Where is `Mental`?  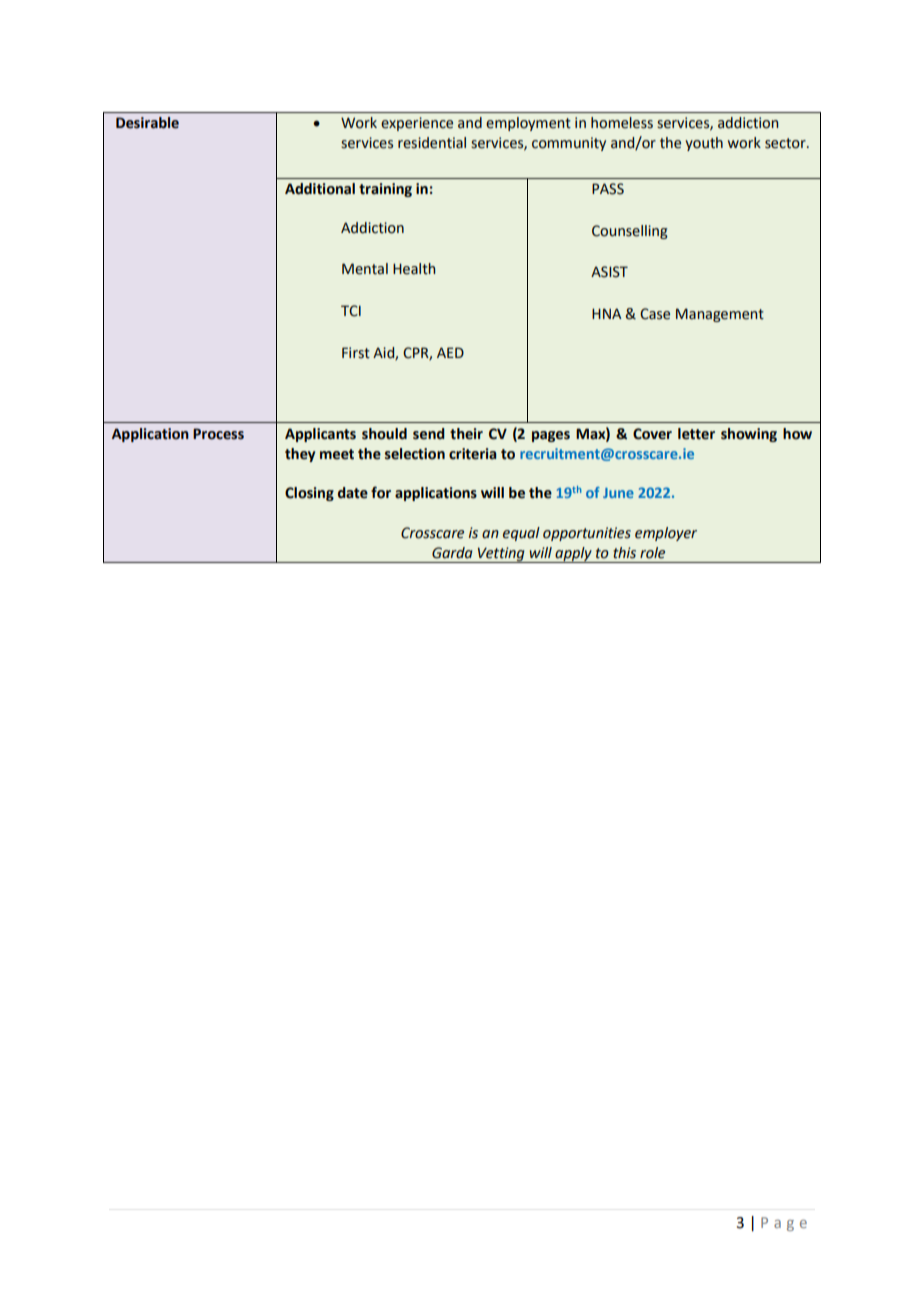
Mental is located at coordinates (365, 269).
